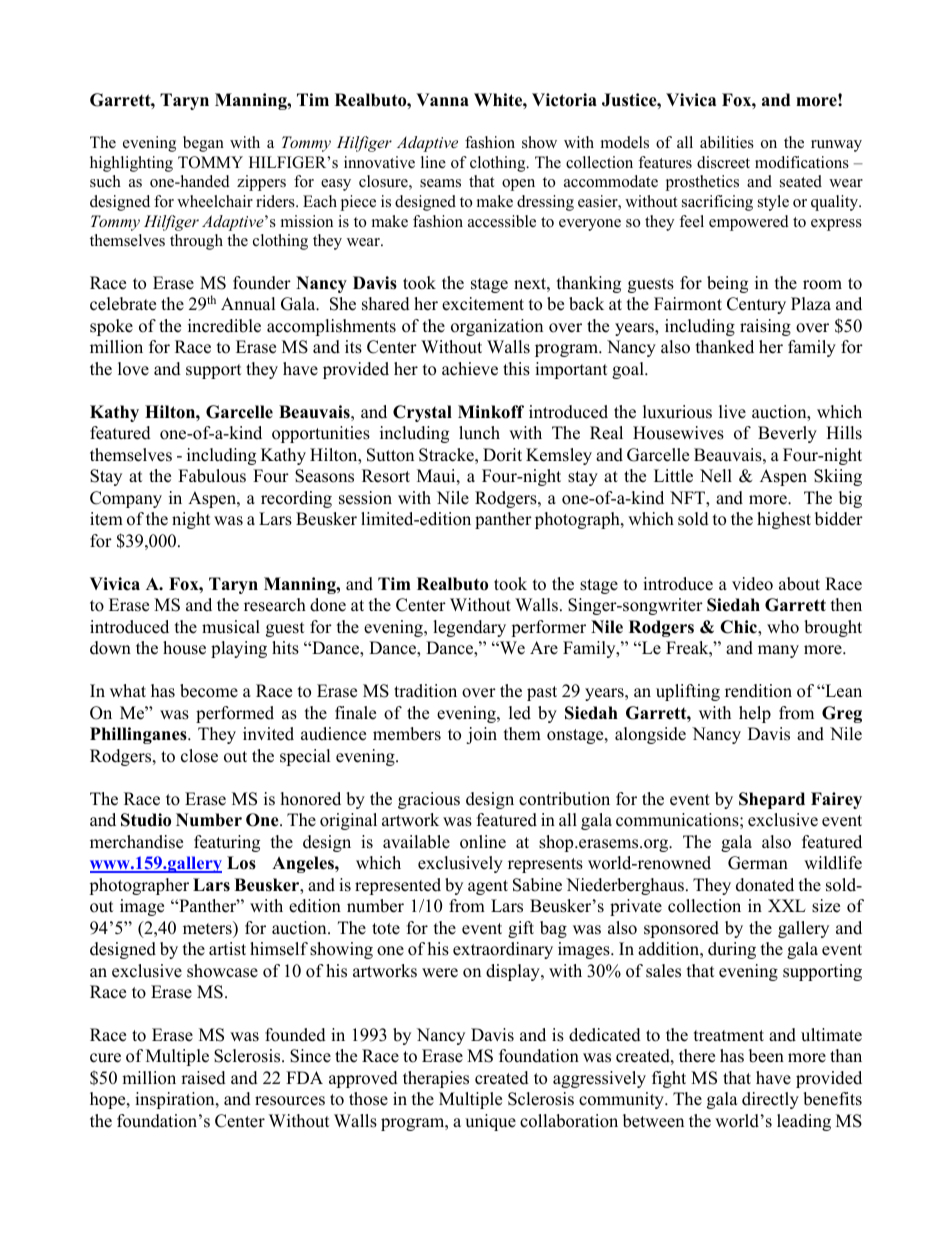 The image size is (952, 1233). What do you see at coordinates (231, 627) in the document?
I see `musical` at bounding box center [231, 627].
